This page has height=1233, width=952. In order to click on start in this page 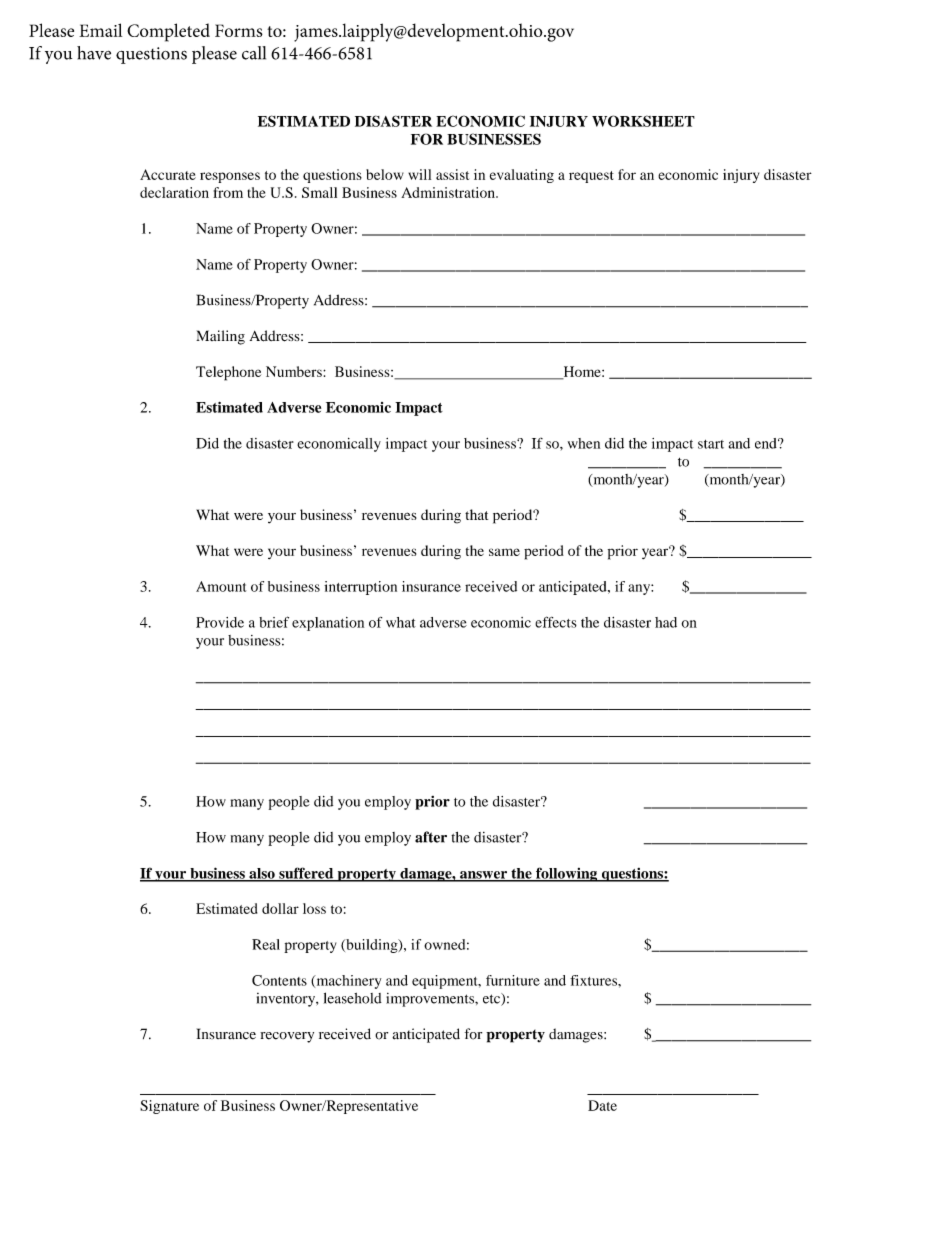, I will do `click(711, 444)`.
